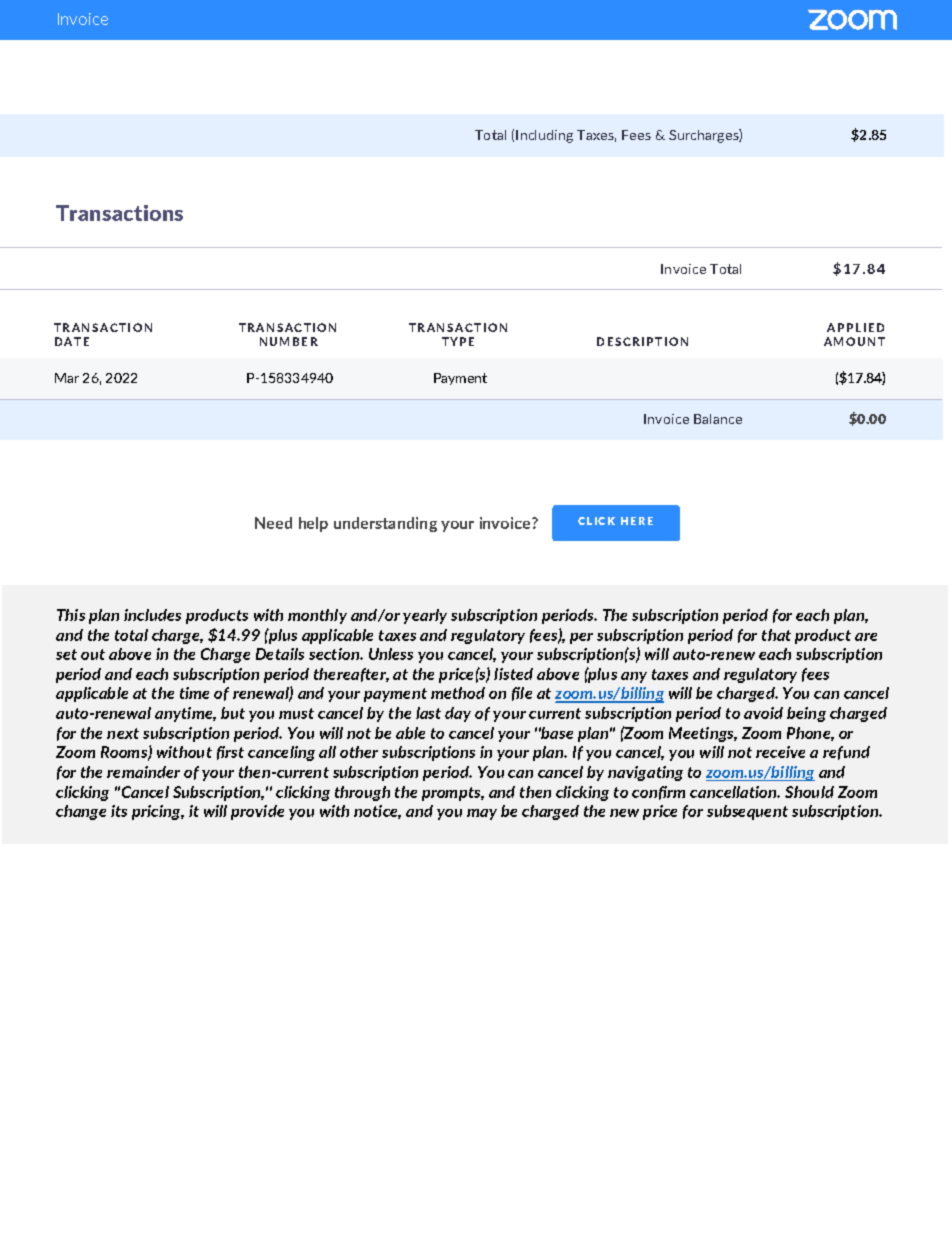  Describe the element at coordinates (273, 523) in the document. I see `Need` at that location.
